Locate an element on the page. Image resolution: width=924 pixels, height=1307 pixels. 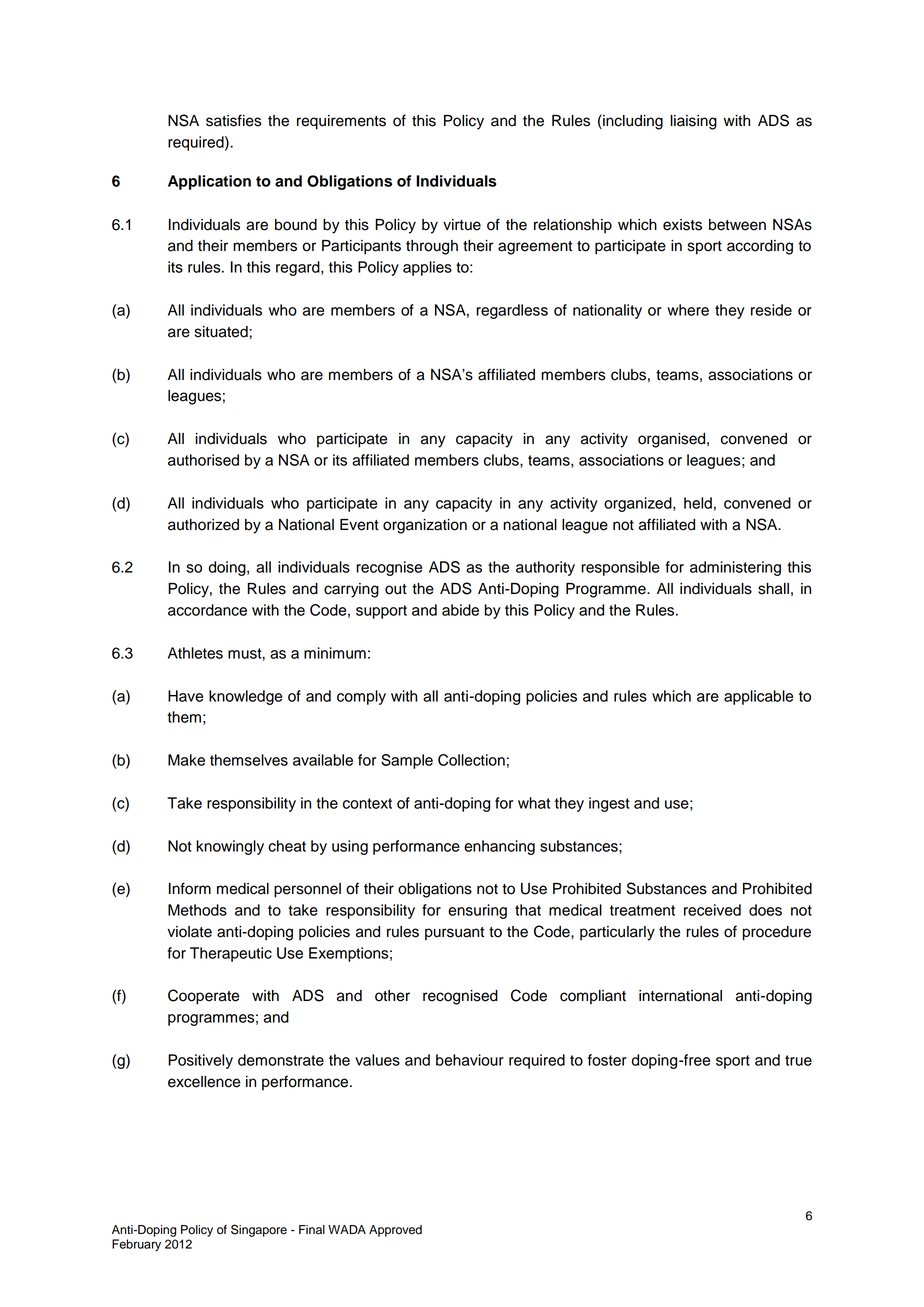
virtue is located at coordinates (462, 225).
